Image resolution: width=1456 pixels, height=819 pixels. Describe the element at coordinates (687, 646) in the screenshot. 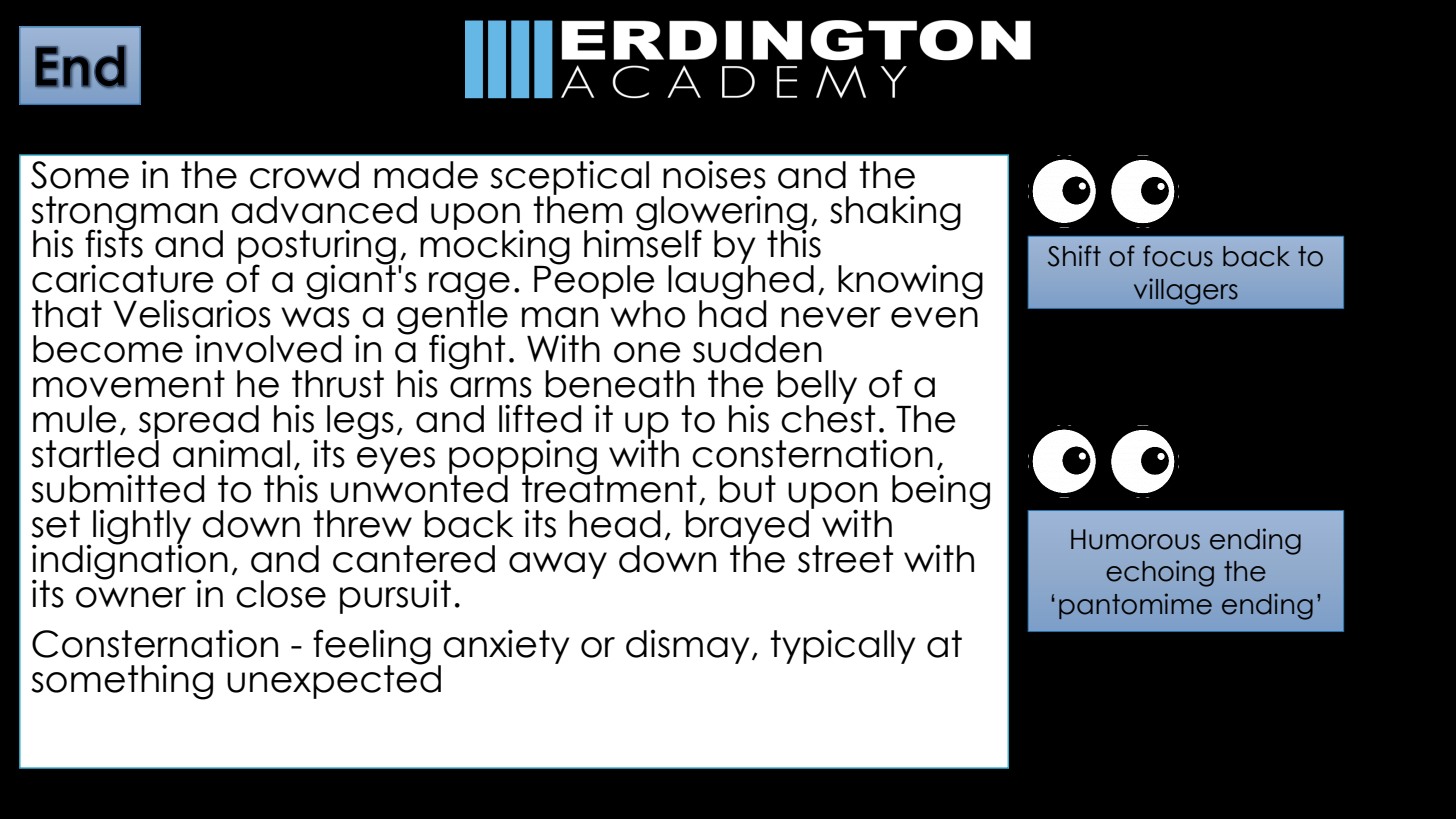

I see `dismay` at that location.
